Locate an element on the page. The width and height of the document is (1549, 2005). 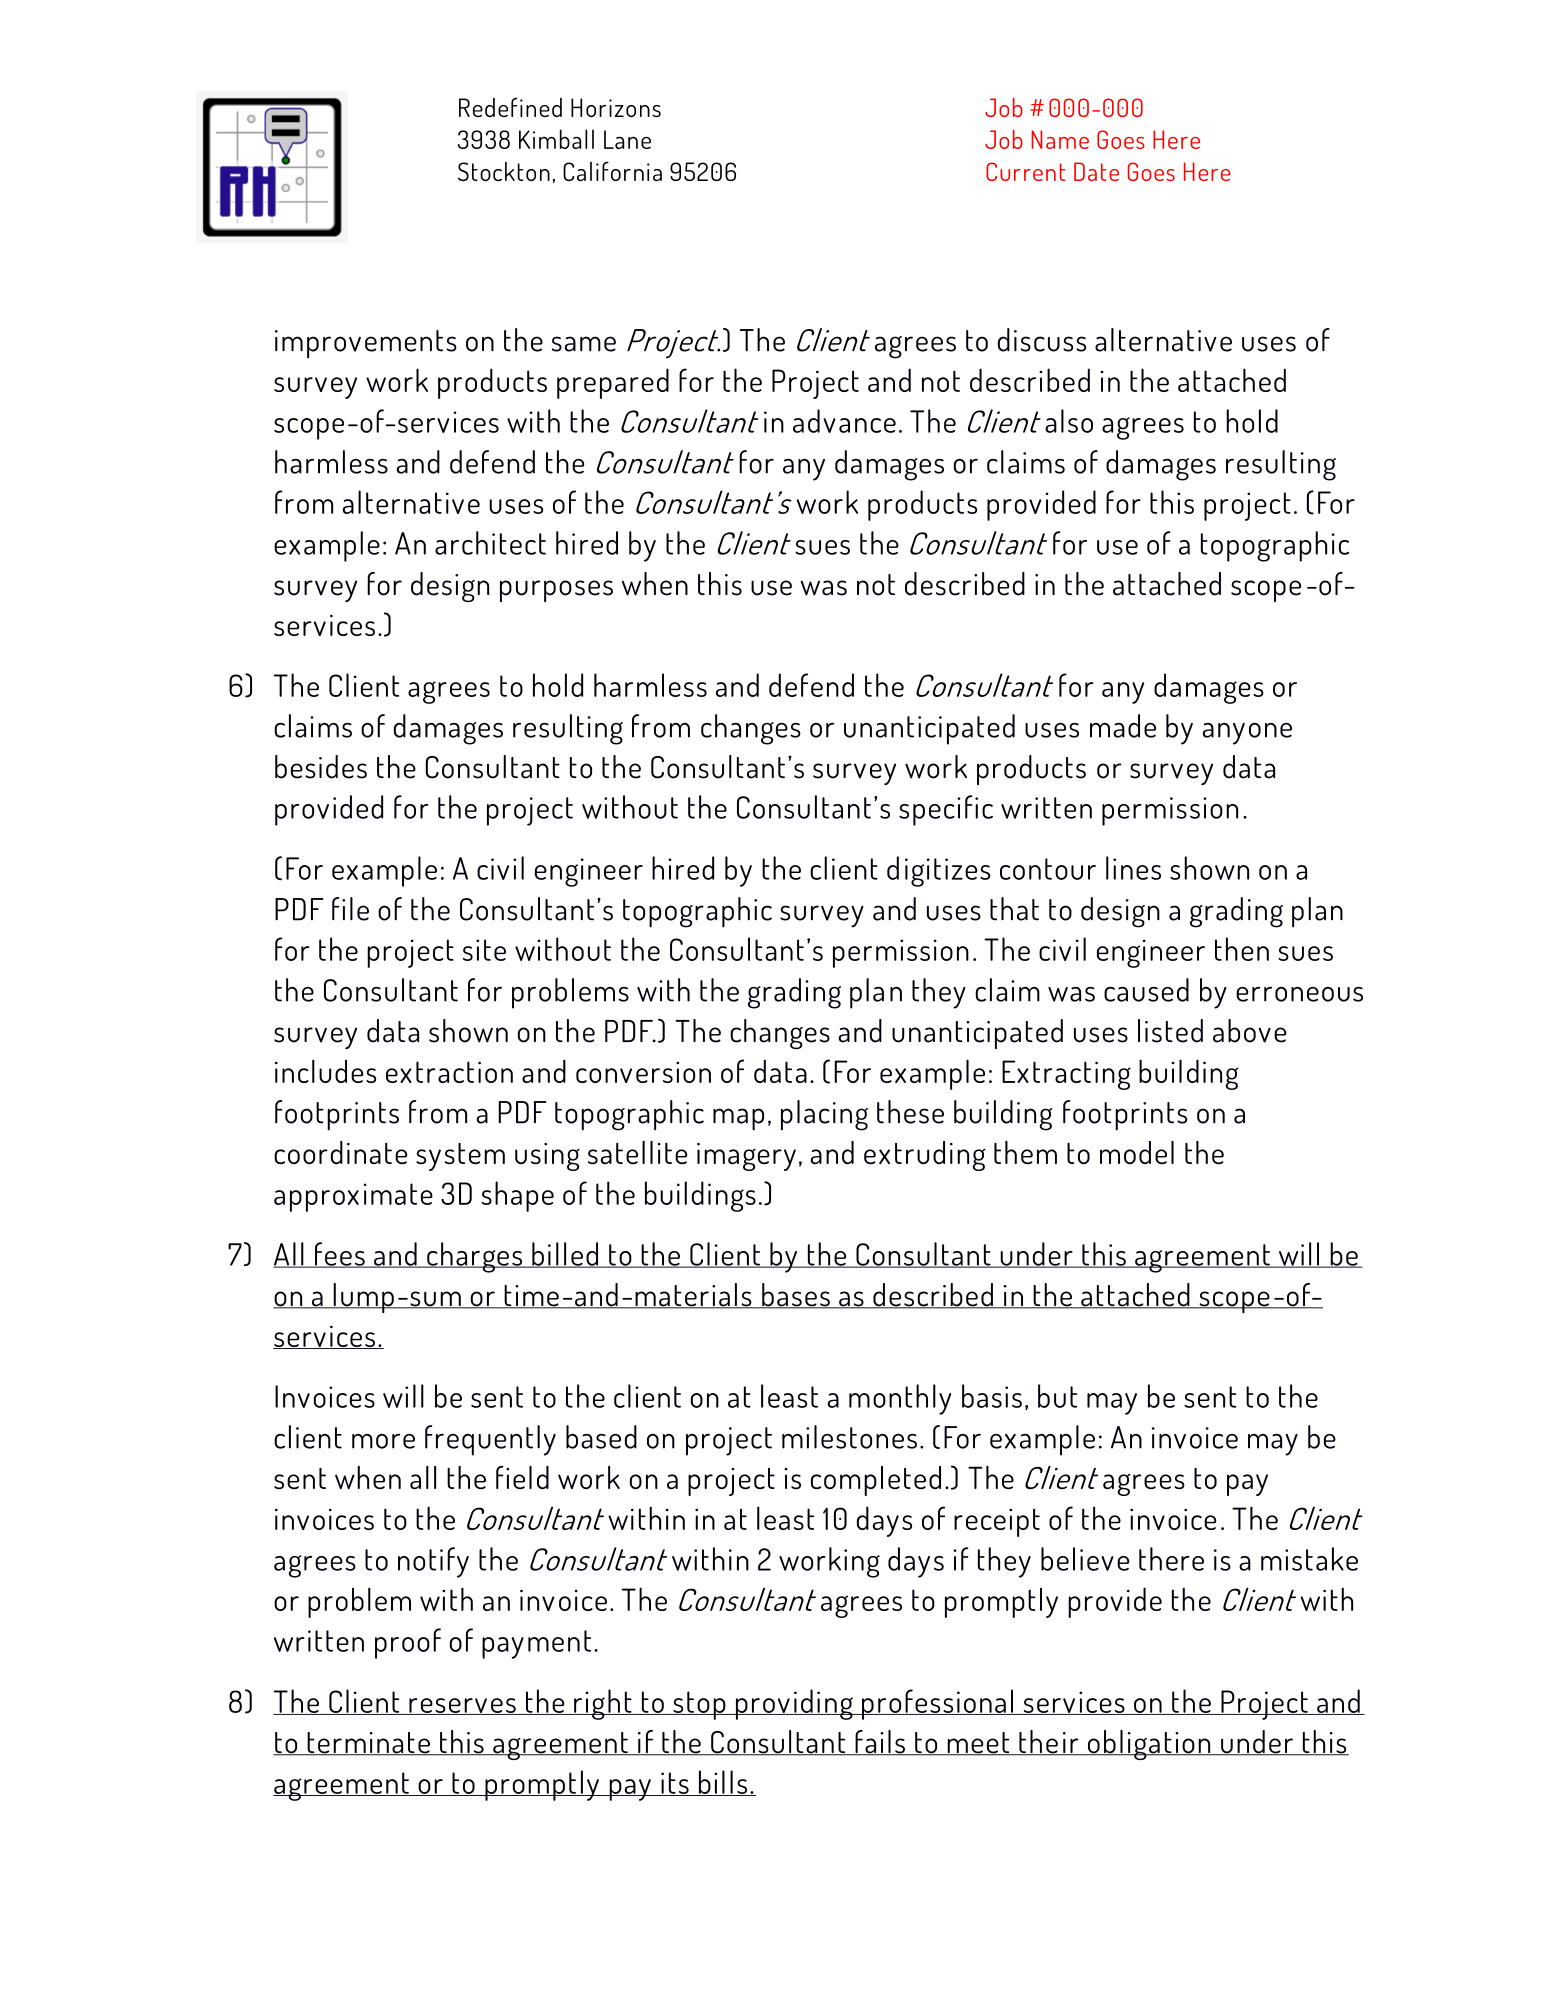
besides is located at coordinates (321, 767).
